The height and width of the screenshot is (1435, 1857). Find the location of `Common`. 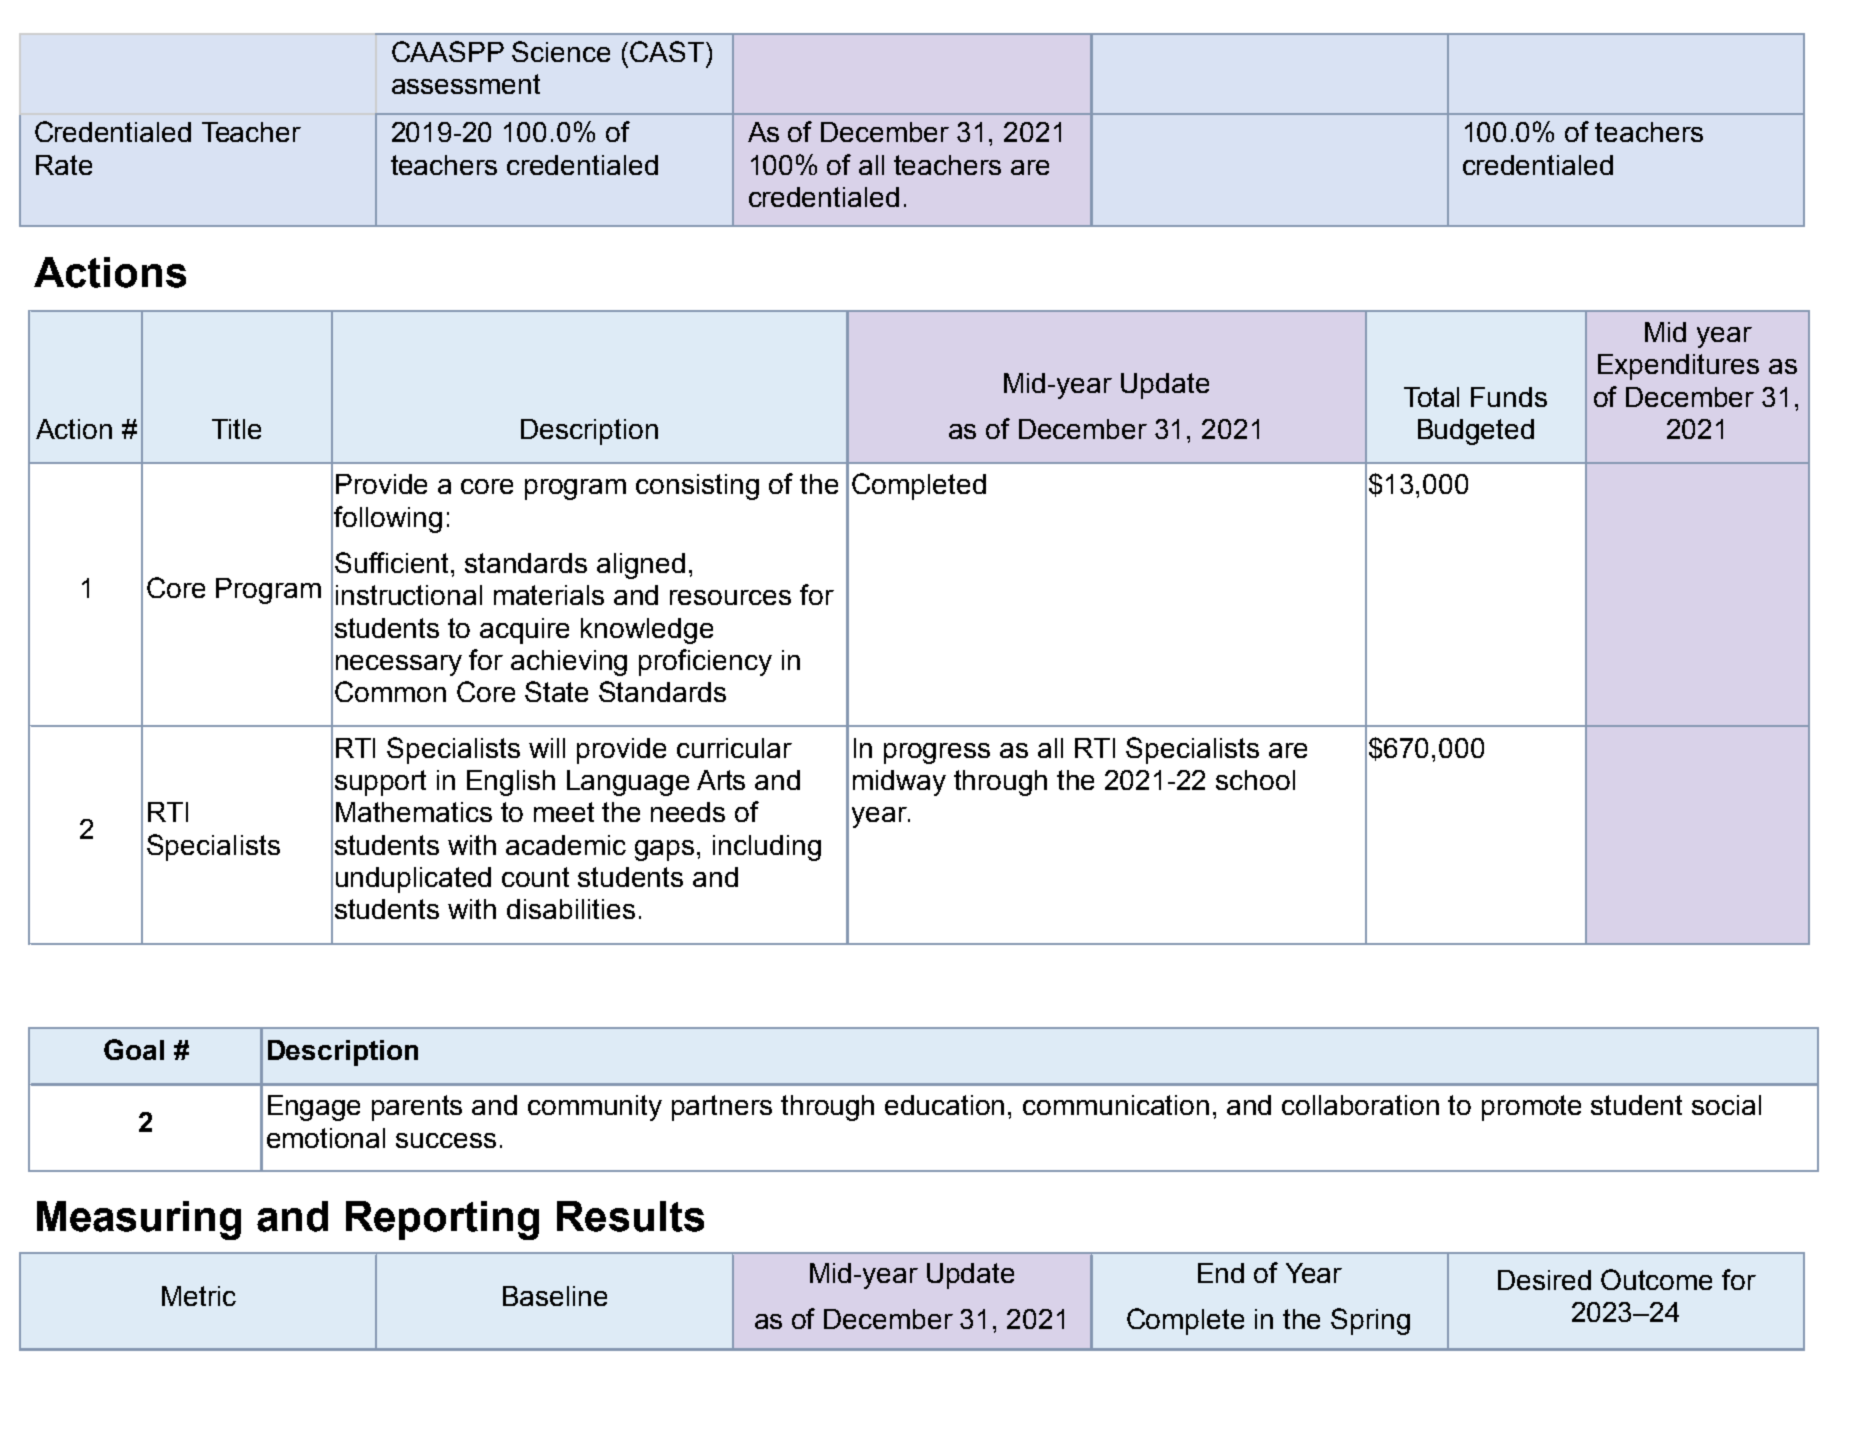

Common is located at coordinates (390, 691).
